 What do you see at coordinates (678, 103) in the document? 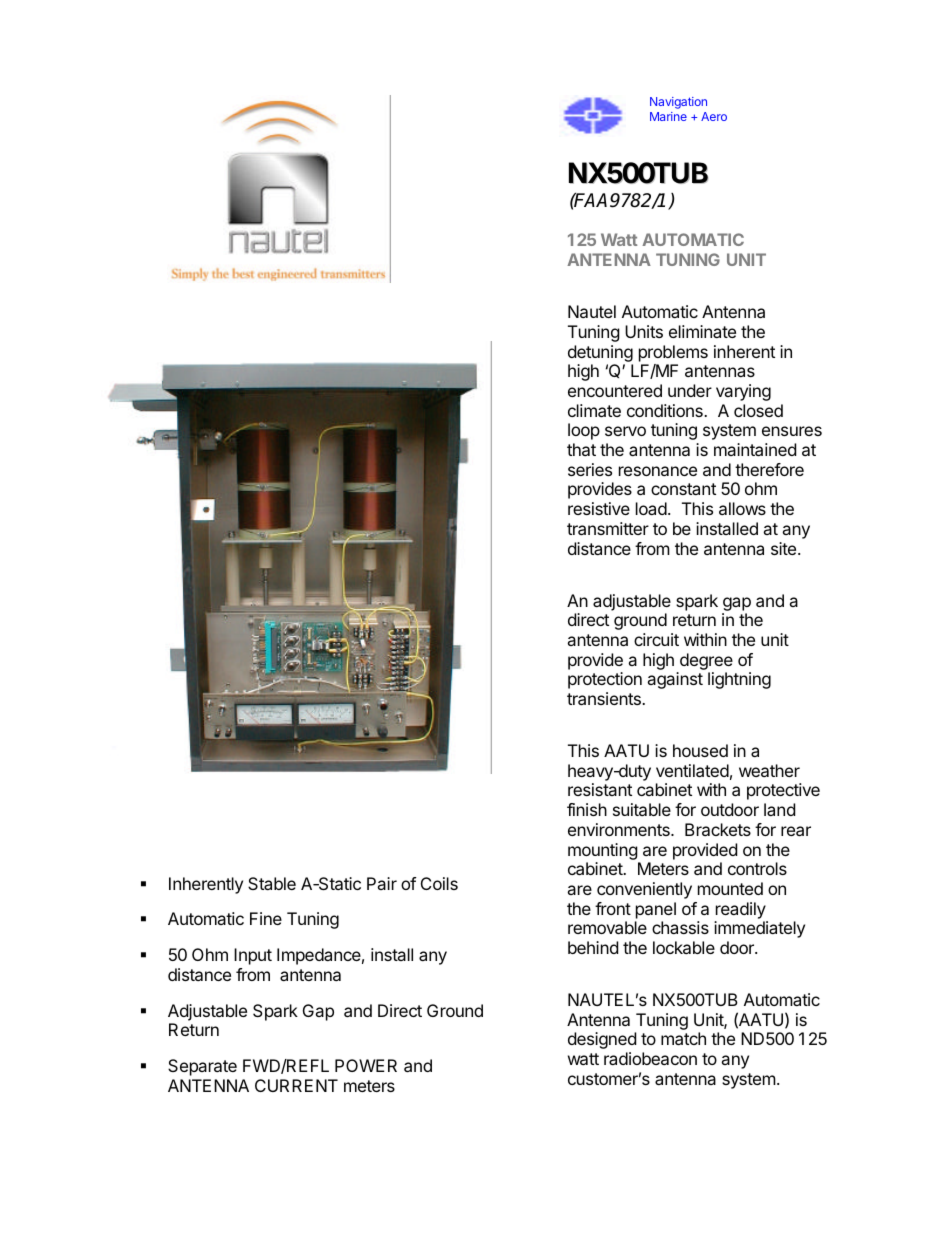
I see `Navigation` at bounding box center [678, 103].
